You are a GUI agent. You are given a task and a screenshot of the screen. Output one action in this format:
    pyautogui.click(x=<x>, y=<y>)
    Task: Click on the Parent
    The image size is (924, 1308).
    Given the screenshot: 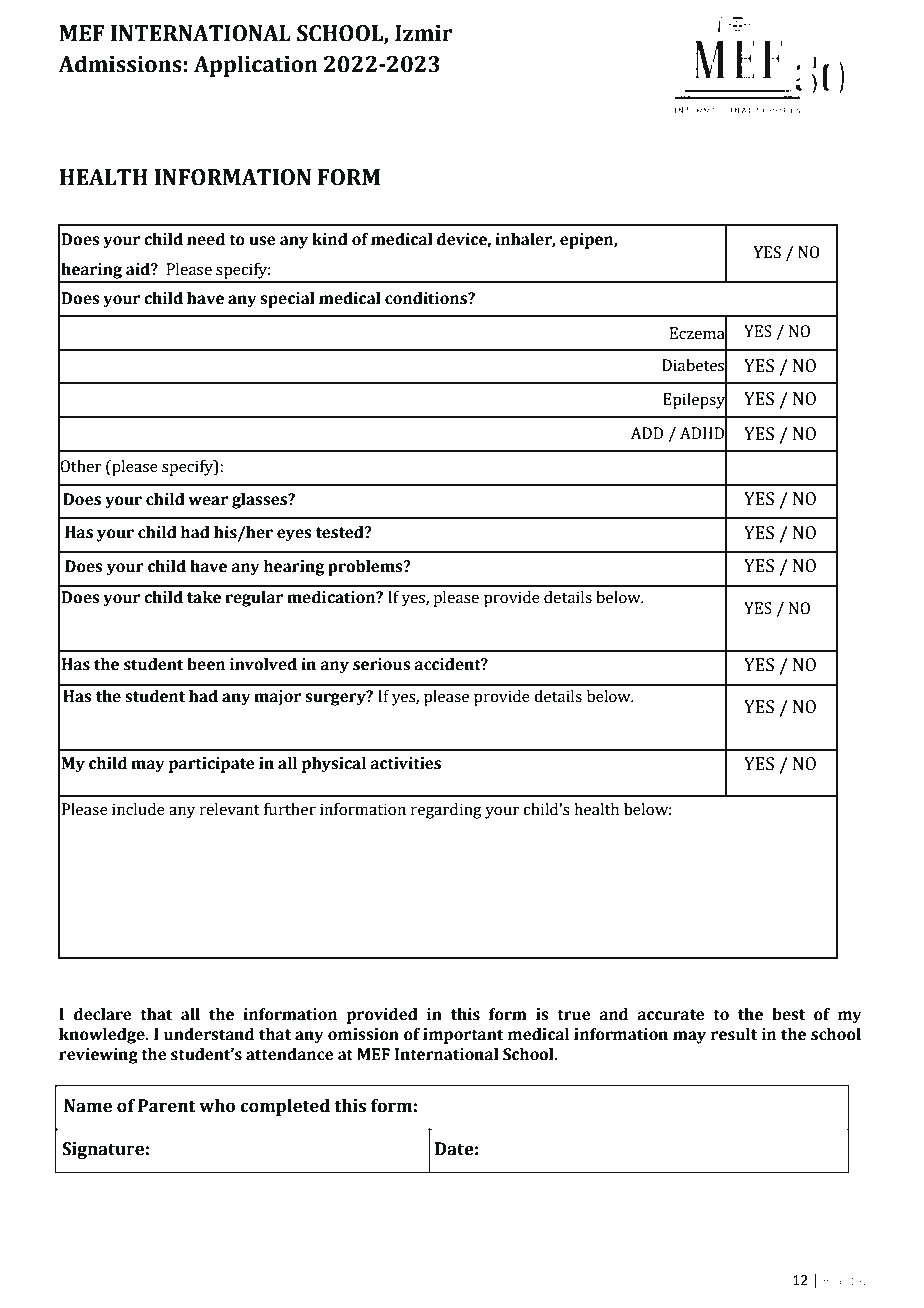 What is the action you would take?
    pyautogui.click(x=166, y=1106)
